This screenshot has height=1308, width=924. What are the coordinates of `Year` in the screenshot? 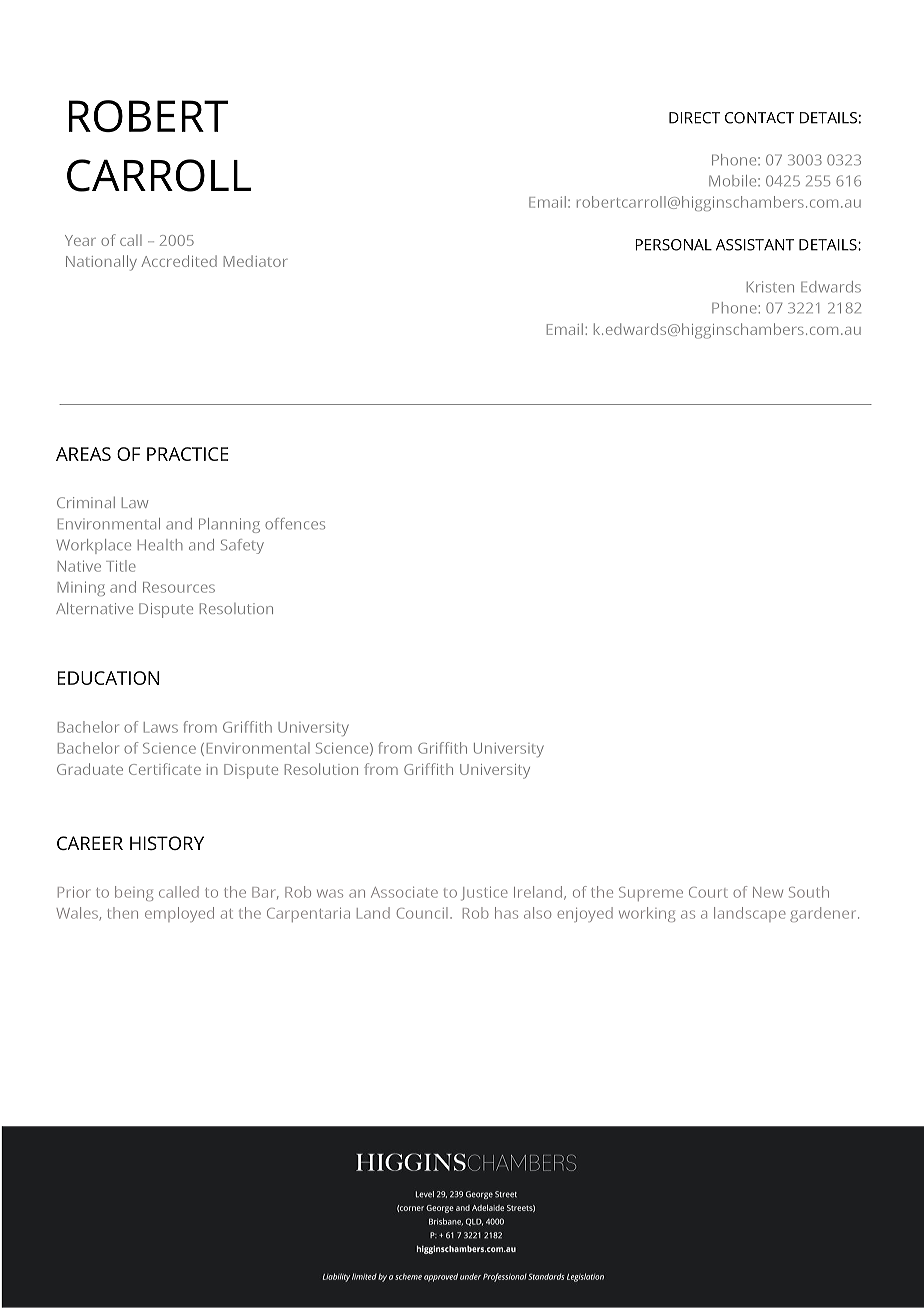 It's located at (80, 240).
